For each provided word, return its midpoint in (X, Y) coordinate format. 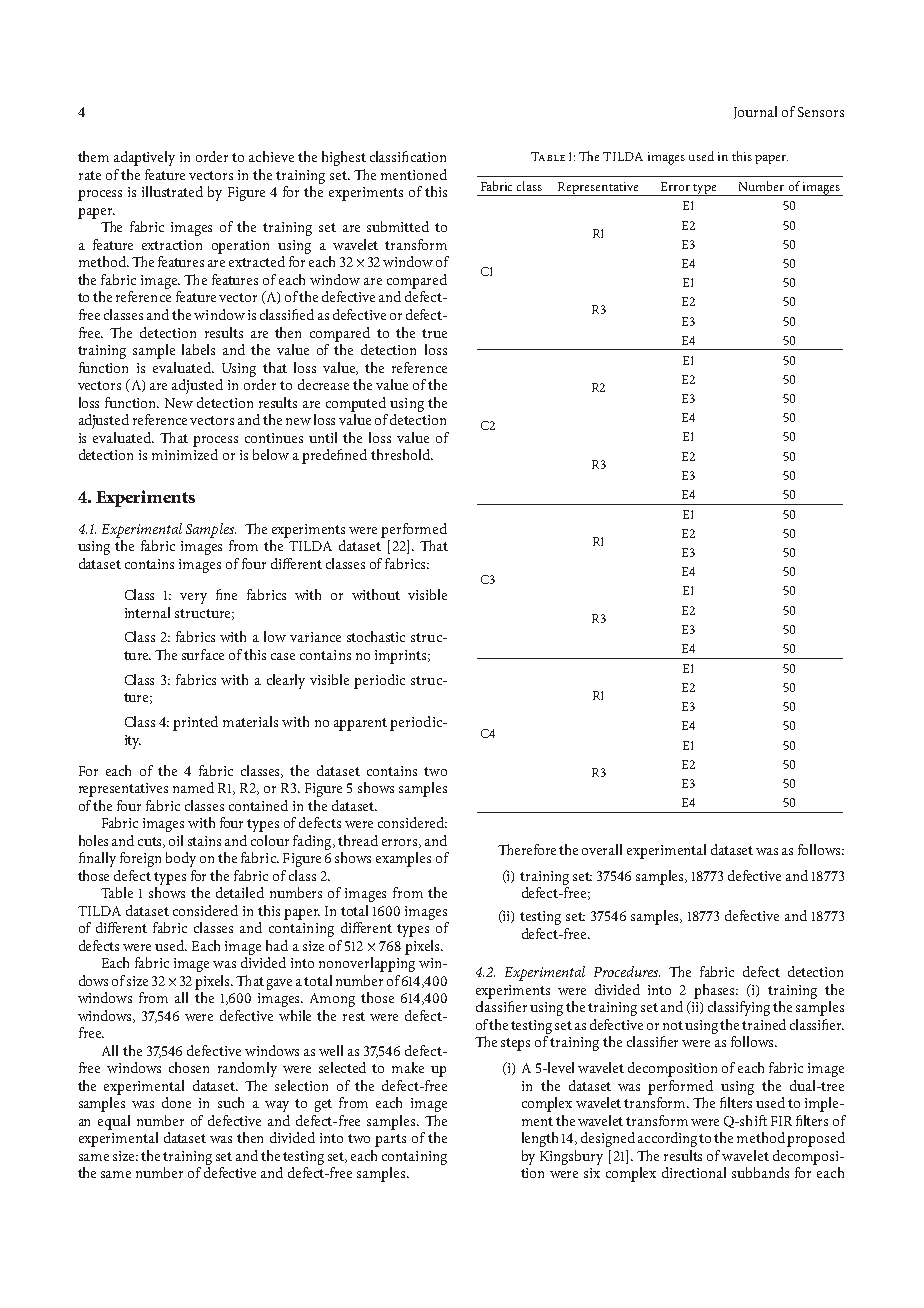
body (181, 859)
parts (390, 1140)
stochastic (376, 636)
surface (203, 654)
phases (716, 991)
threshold (401, 454)
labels (198, 349)
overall (602, 849)
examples (403, 859)
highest (344, 158)
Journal (755, 112)
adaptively (144, 158)
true (434, 333)
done (176, 1102)
